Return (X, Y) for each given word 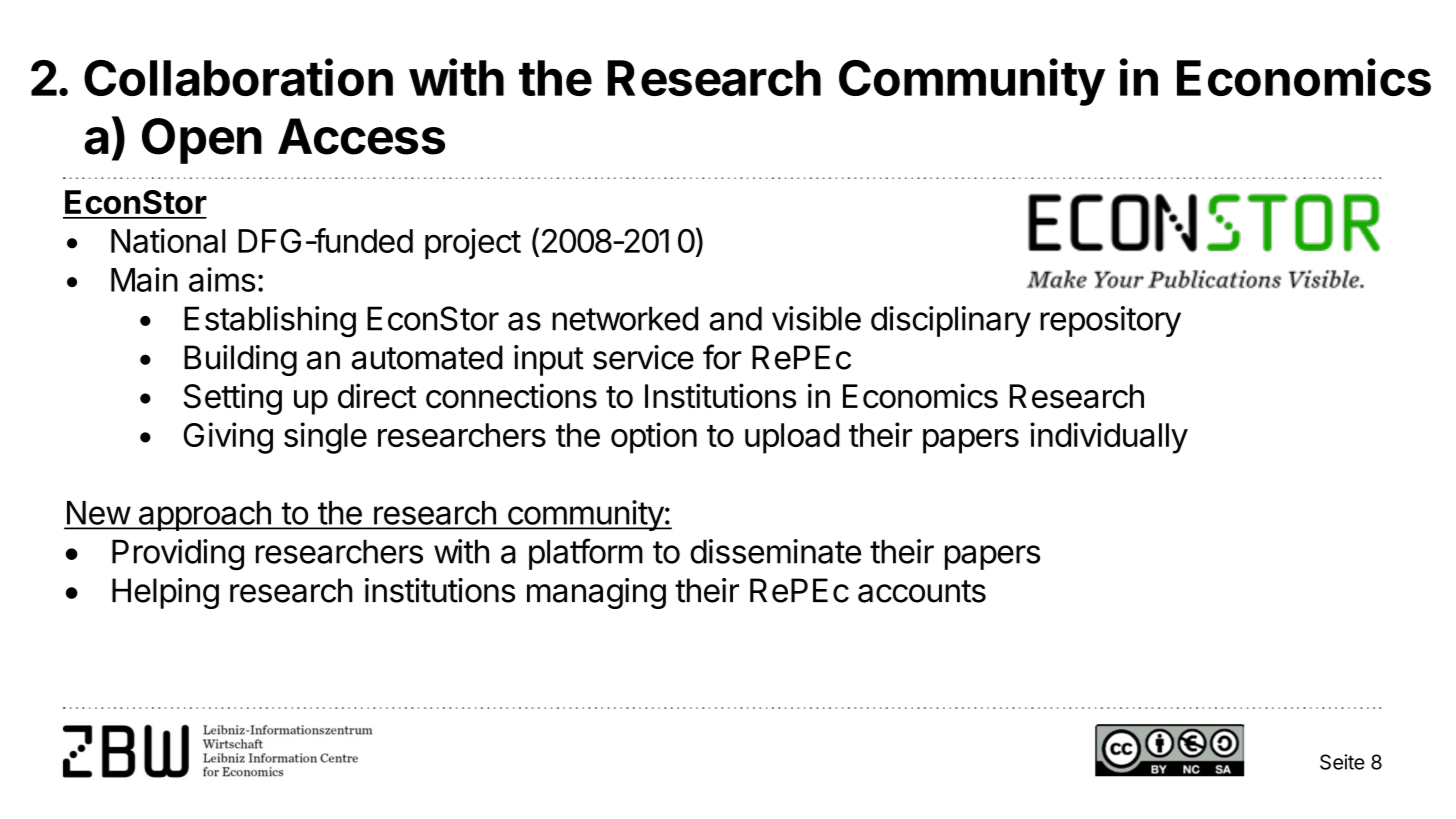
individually (1109, 438)
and (736, 318)
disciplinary (951, 321)
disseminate (775, 551)
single (325, 438)
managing (596, 593)
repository (1110, 321)
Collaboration (238, 77)
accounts (922, 591)
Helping (165, 593)
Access (361, 136)
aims (222, 279)
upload (792, 438)
